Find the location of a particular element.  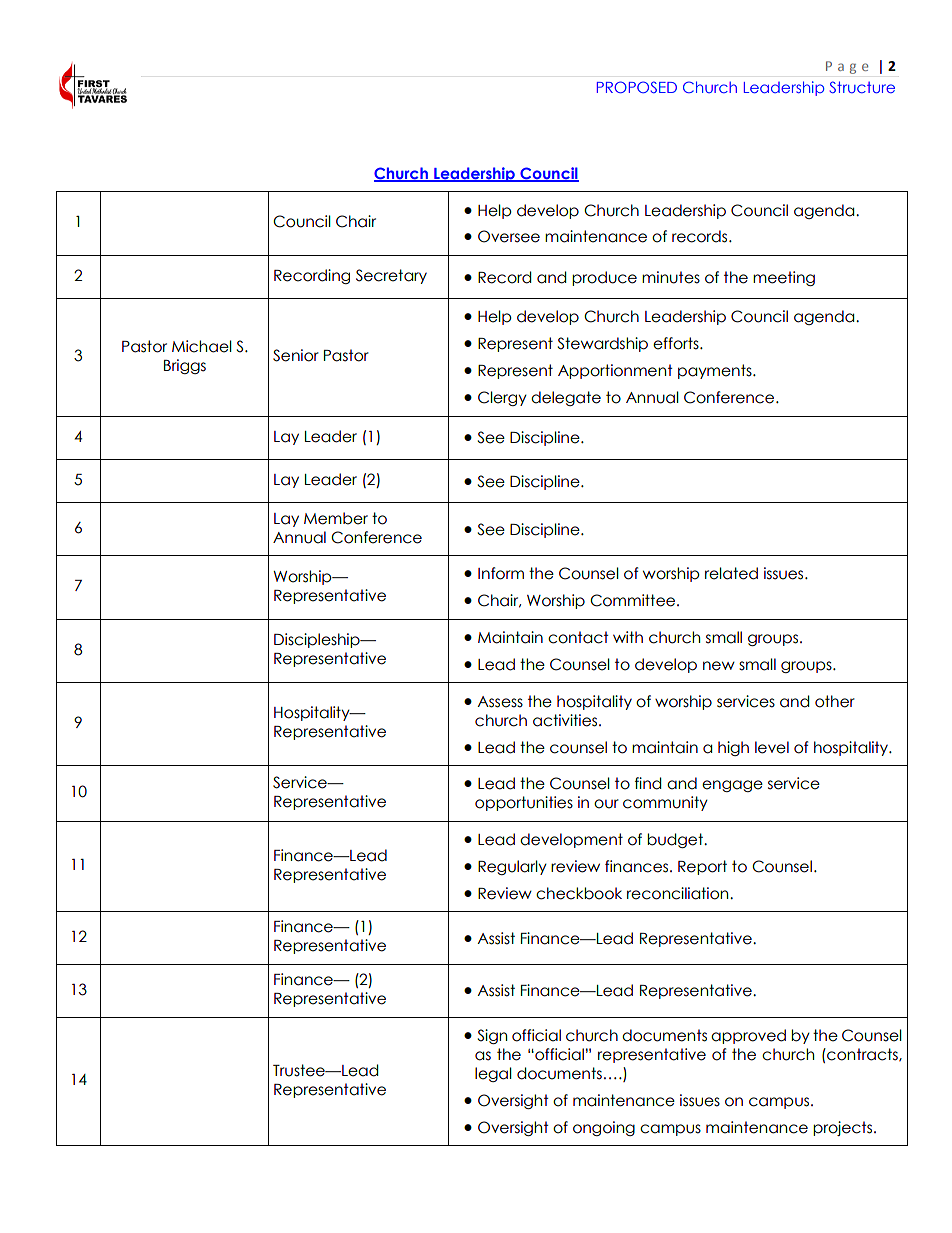

Secretary is located at coordinates (391, 276).
